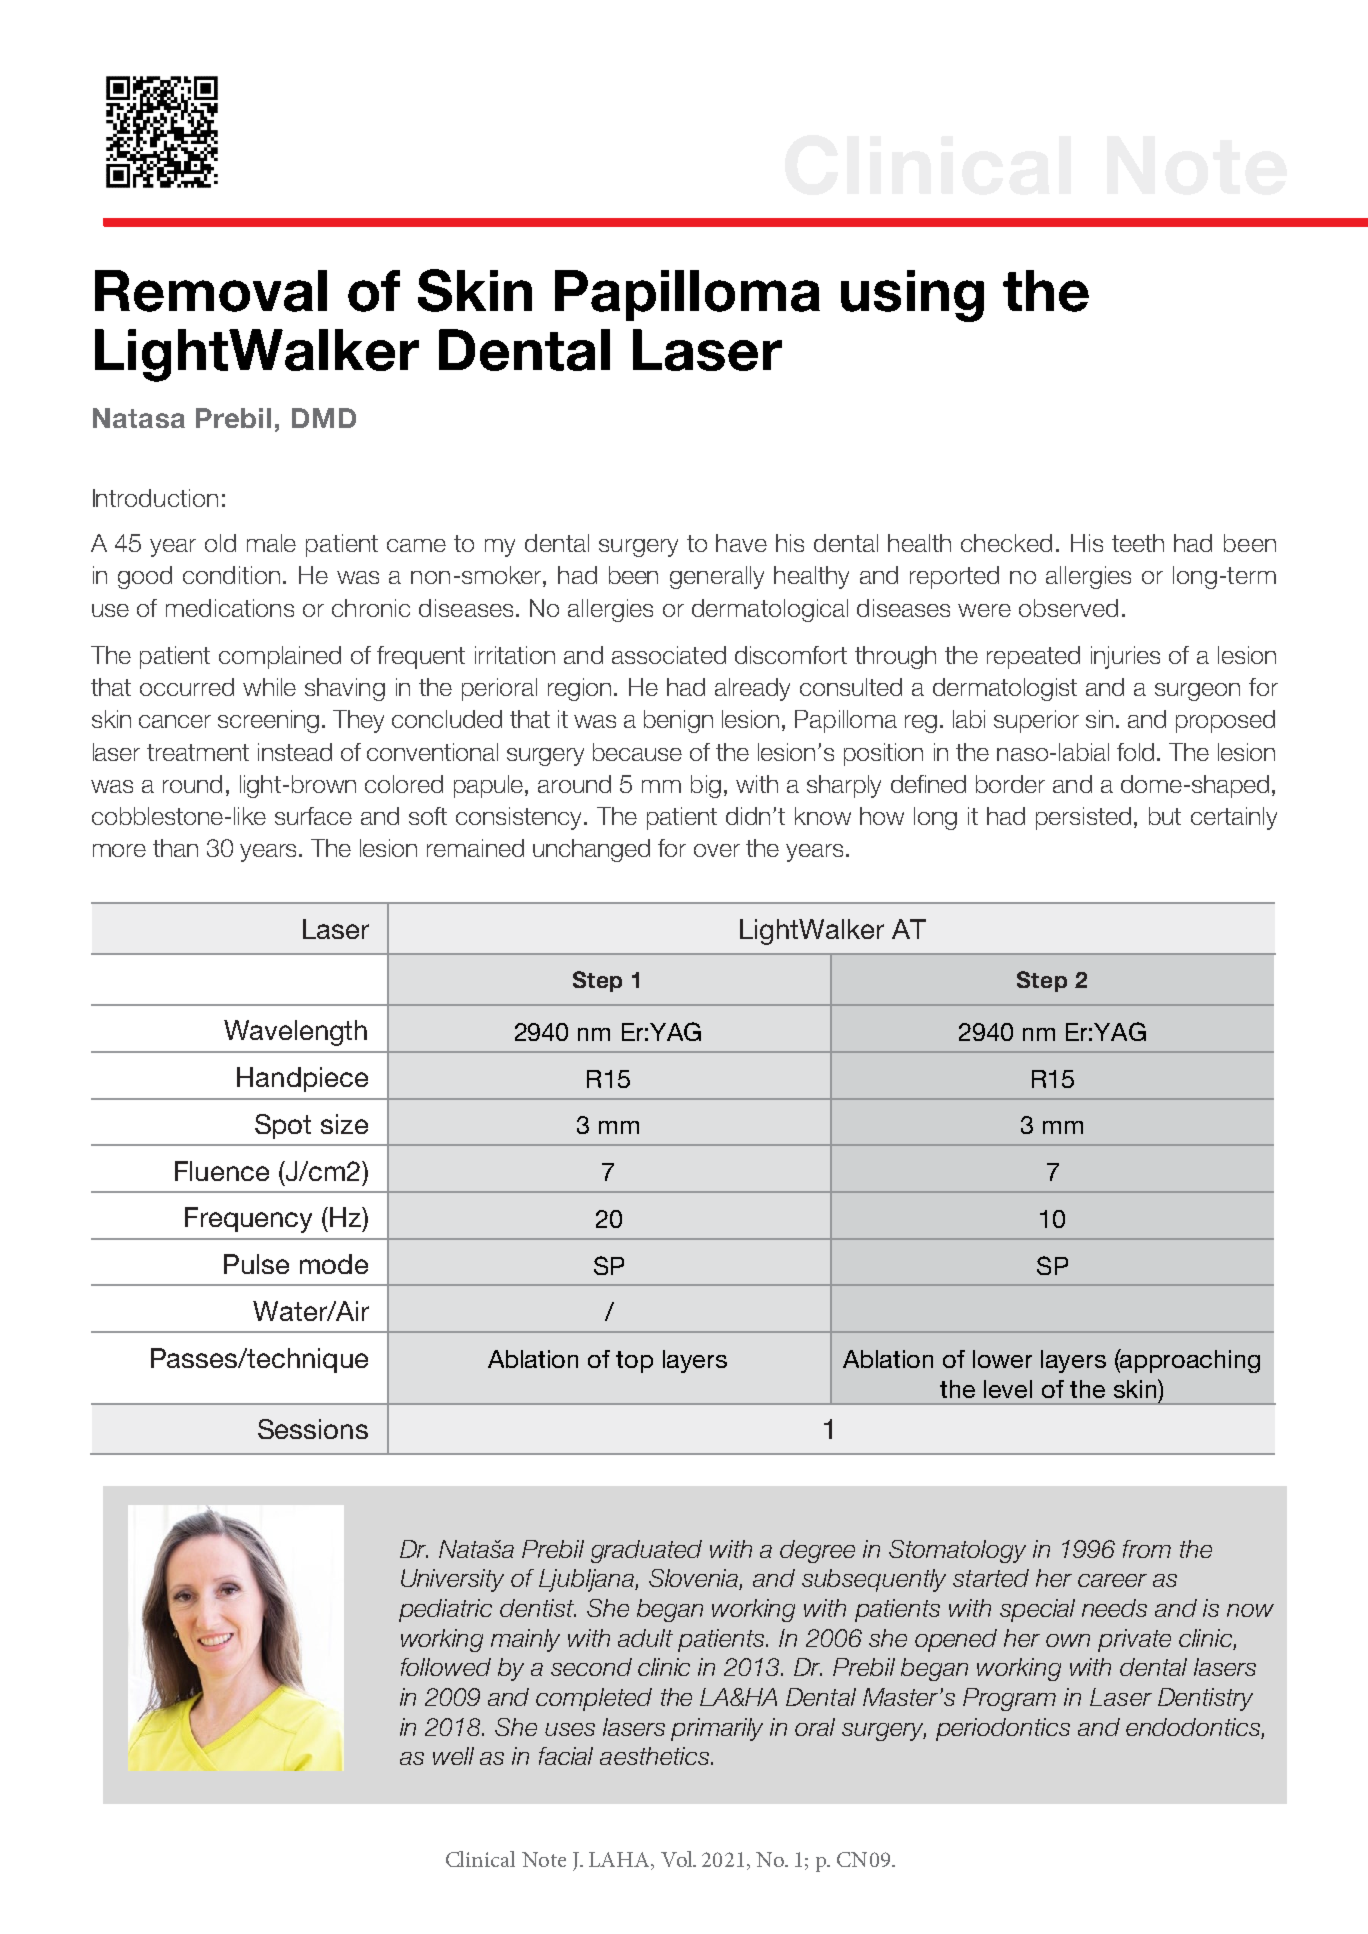  What do you see at coordinates (313, 1429) in the image?
I see `Sessions` at bounding box center [313, 1429].
